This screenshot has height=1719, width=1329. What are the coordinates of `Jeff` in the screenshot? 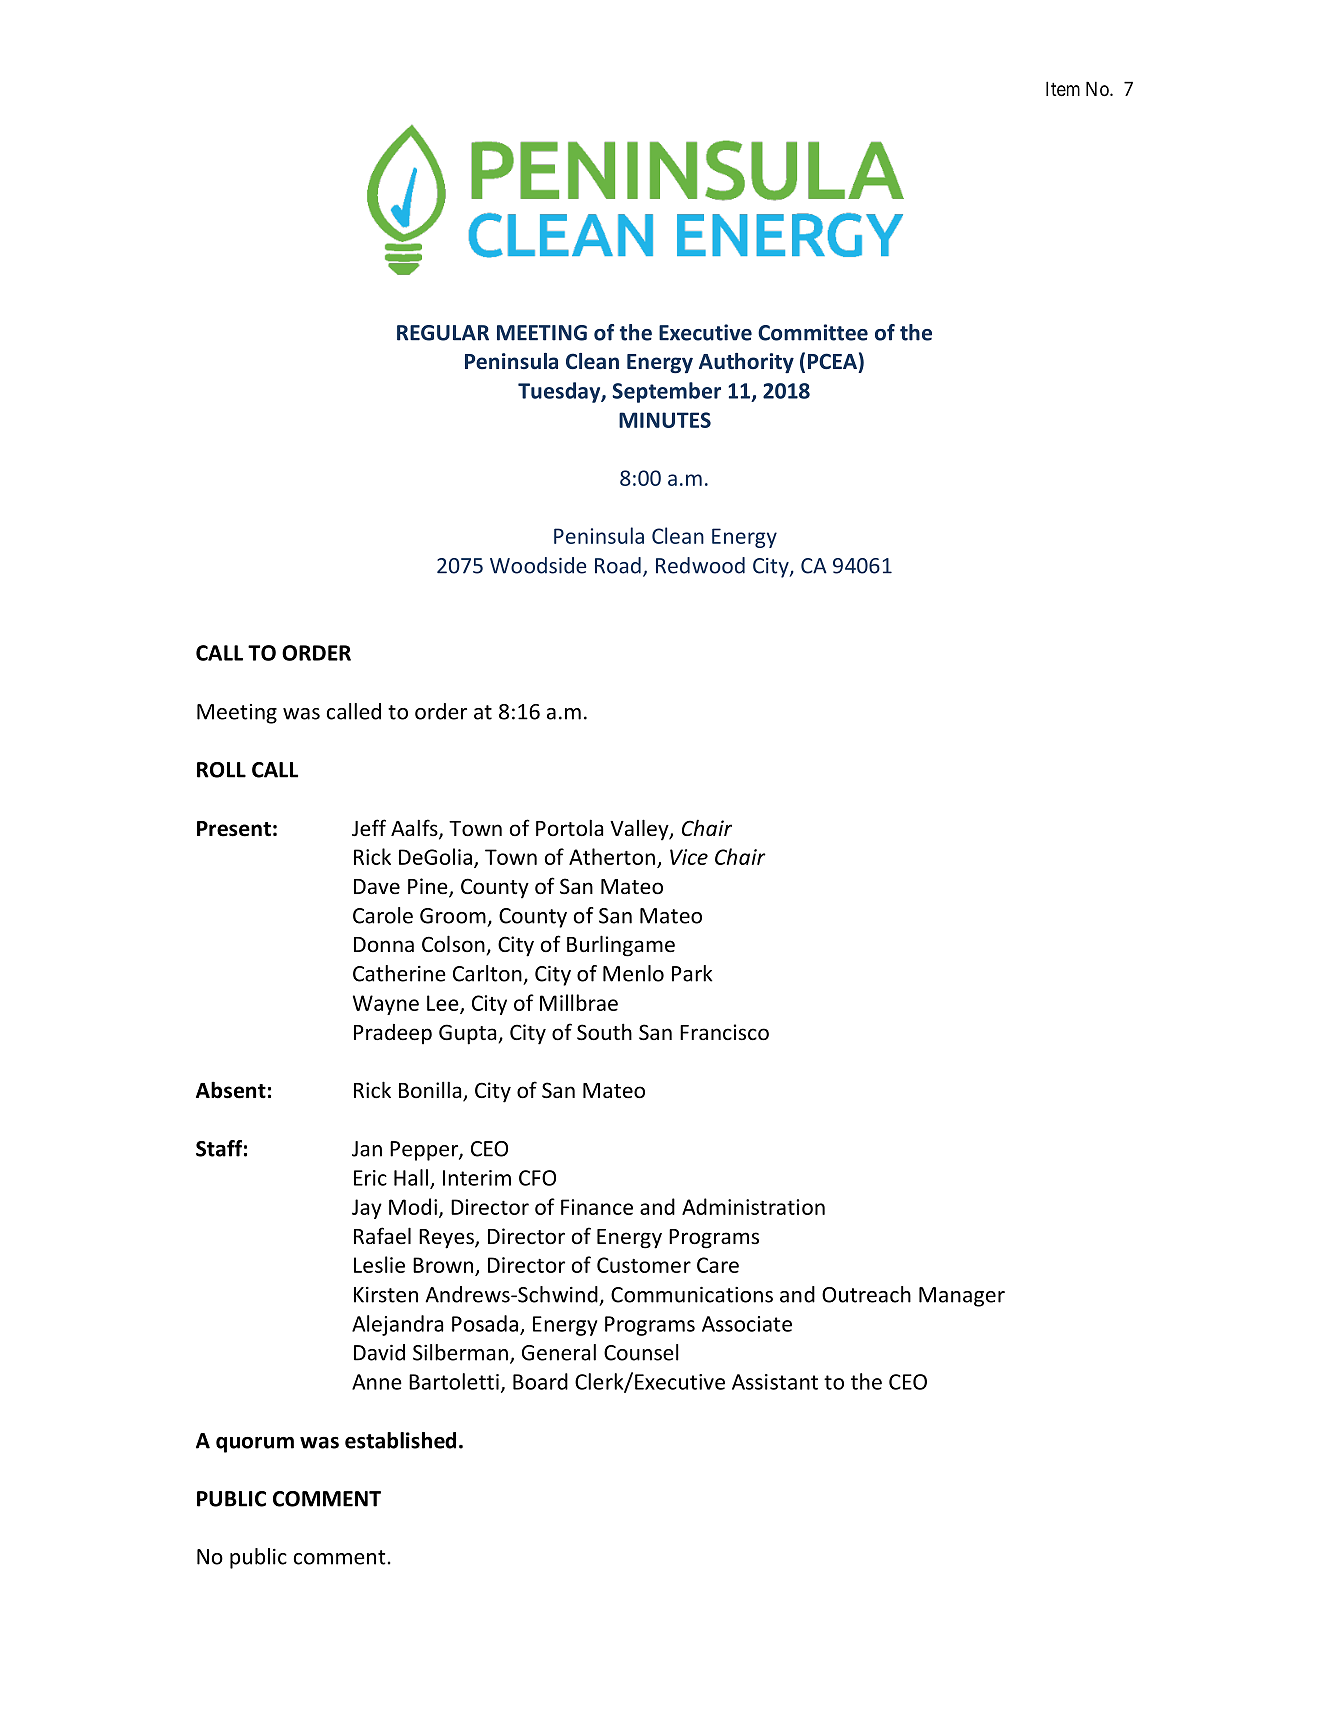 It's located at (369, 828).
